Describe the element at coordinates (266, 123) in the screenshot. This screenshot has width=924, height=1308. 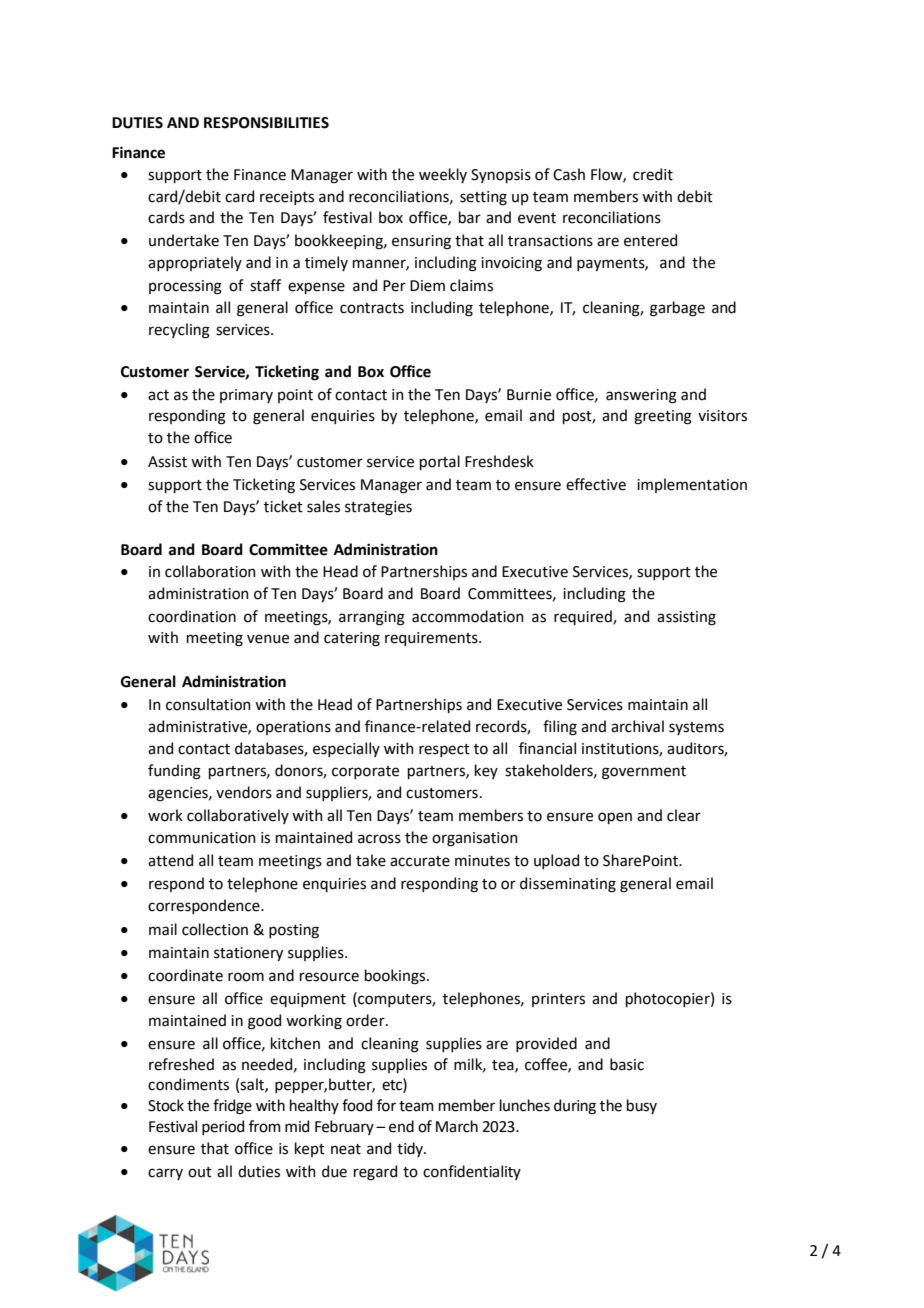
I see `RESPONSIBILITIES` at that location.
